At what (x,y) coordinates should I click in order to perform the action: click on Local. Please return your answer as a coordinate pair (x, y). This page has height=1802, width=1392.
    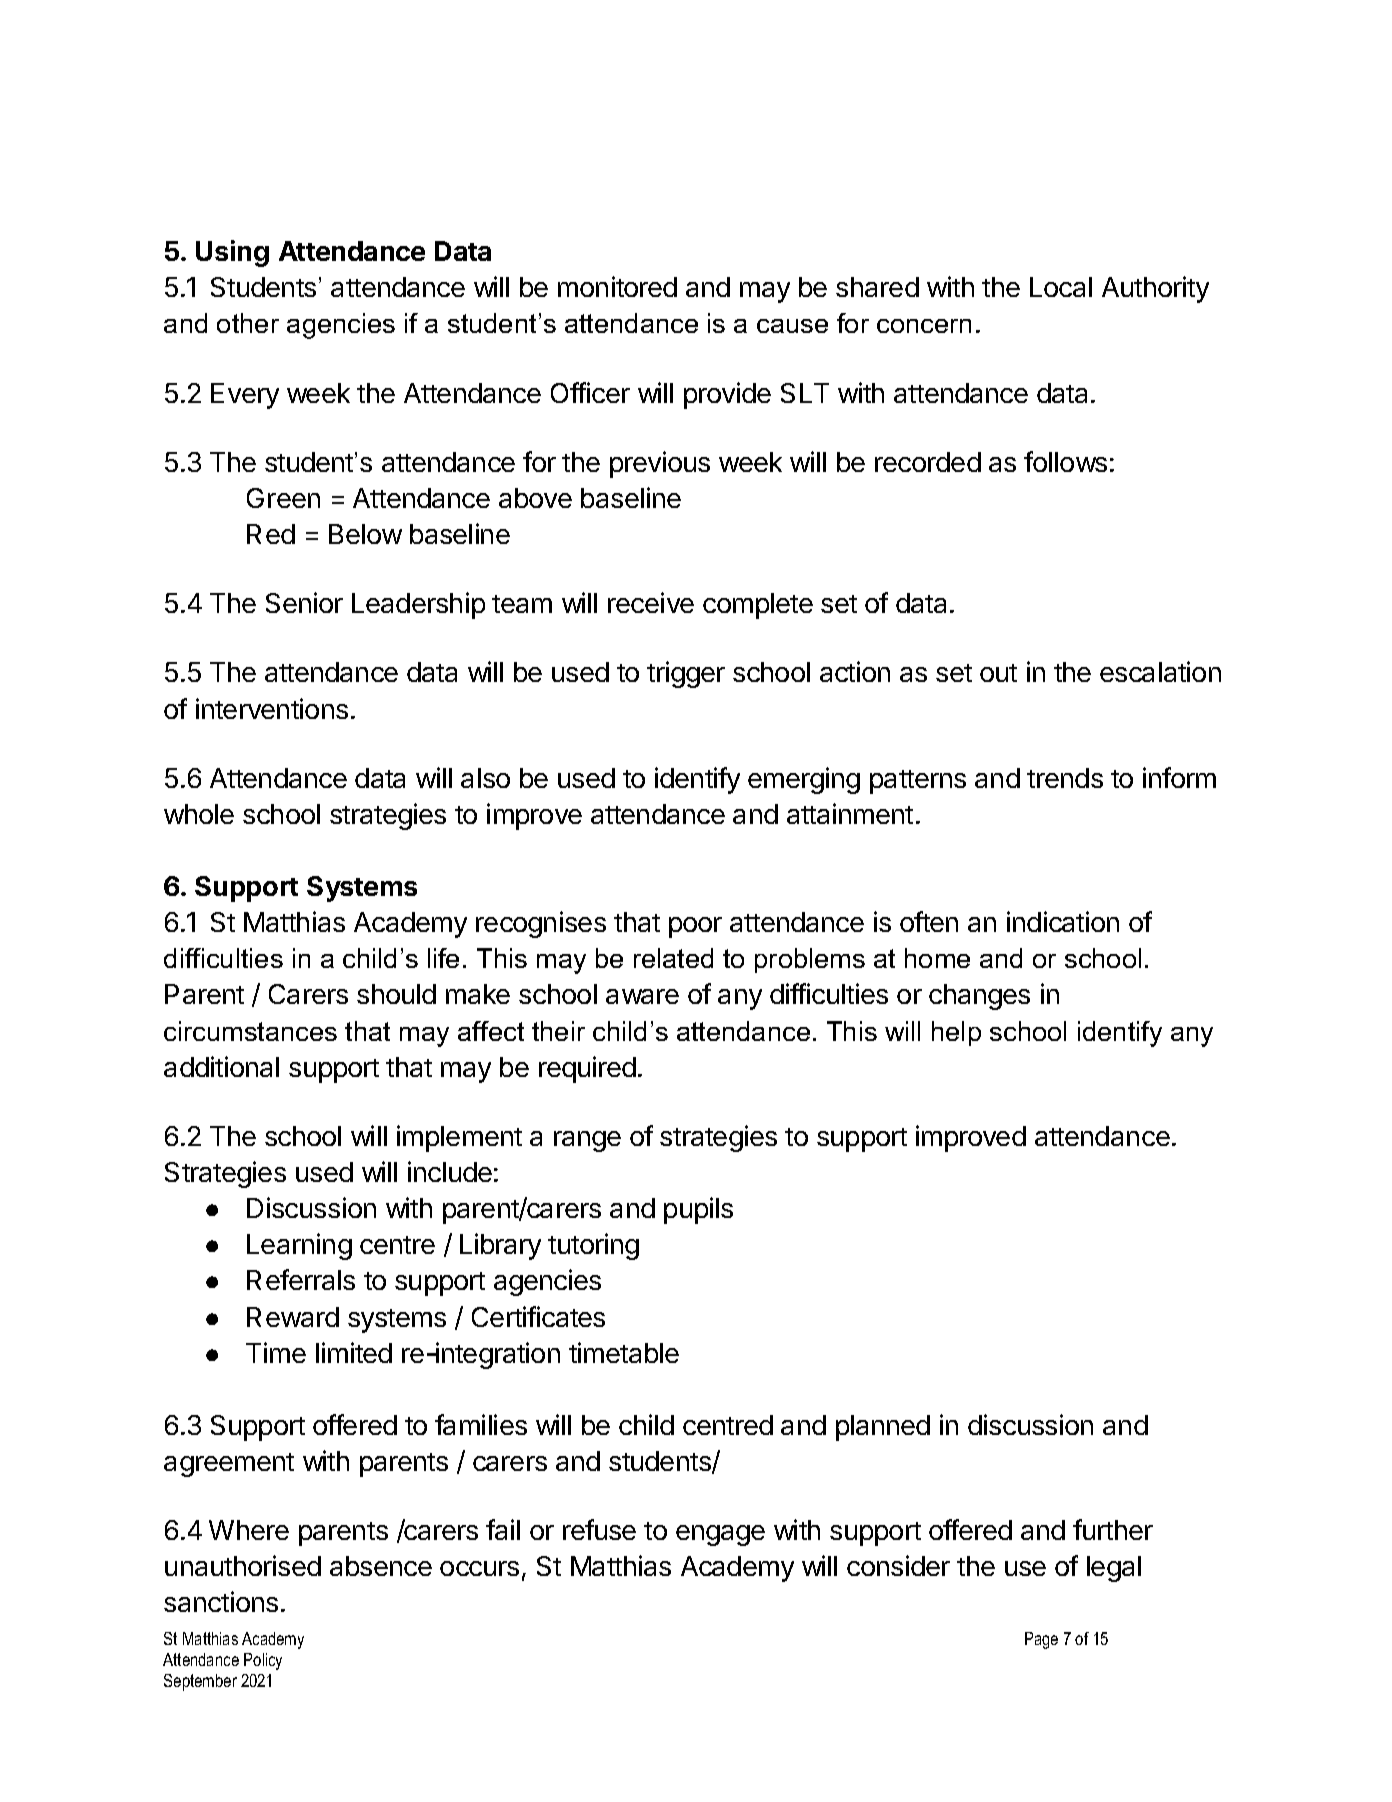
    Looking at the image, I should click on (1061, 287).
